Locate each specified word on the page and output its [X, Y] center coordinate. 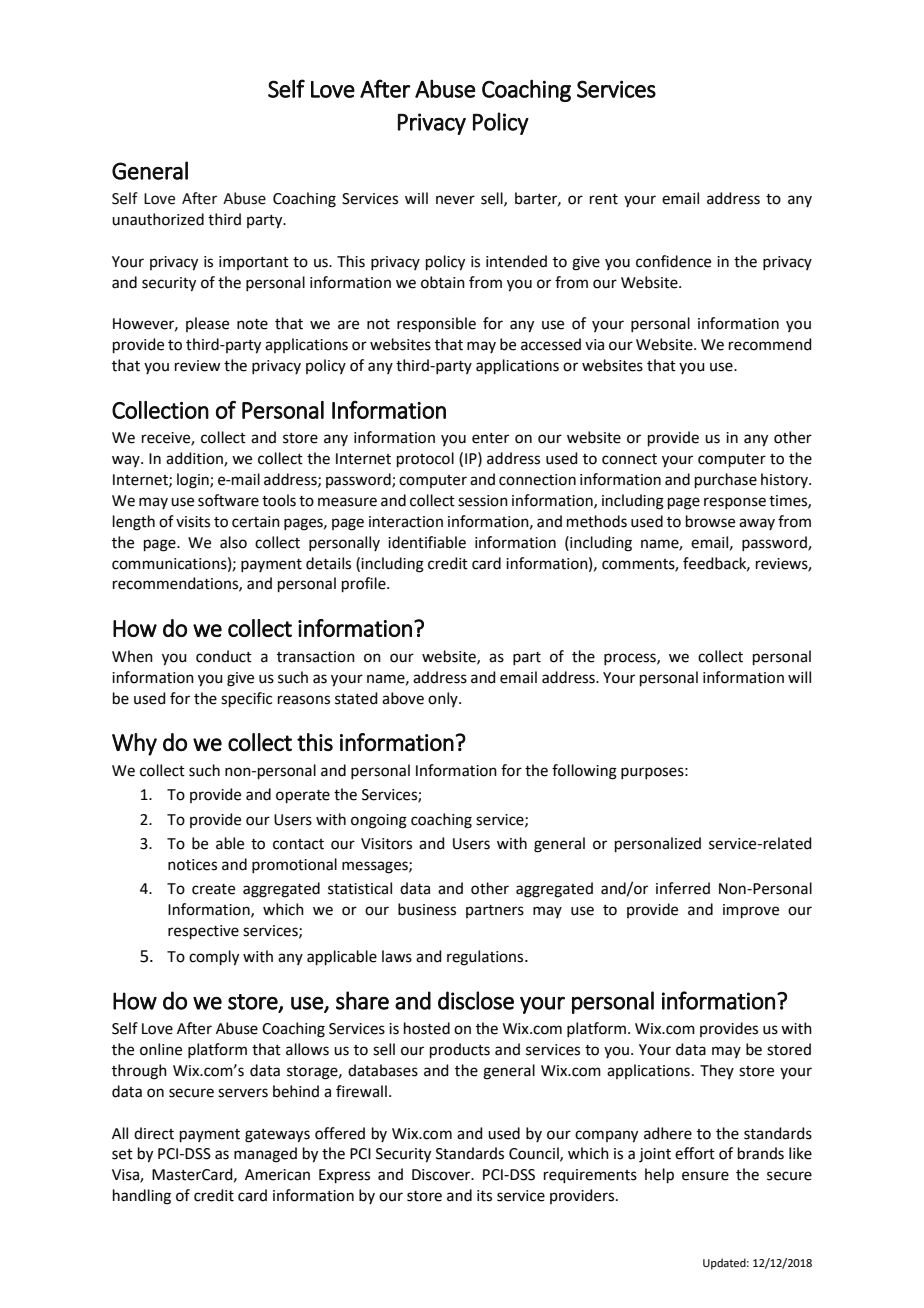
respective [203, 932]
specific [246, 699]
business [427, 909]
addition [195, 459]
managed [265, 1155]
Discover [442, 1175]
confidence [673, 261]
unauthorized [158, 219]
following [584, 772]
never [455, 200]
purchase [726, 480]
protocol [425, 459]
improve [751, 911]
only [444, 699]
